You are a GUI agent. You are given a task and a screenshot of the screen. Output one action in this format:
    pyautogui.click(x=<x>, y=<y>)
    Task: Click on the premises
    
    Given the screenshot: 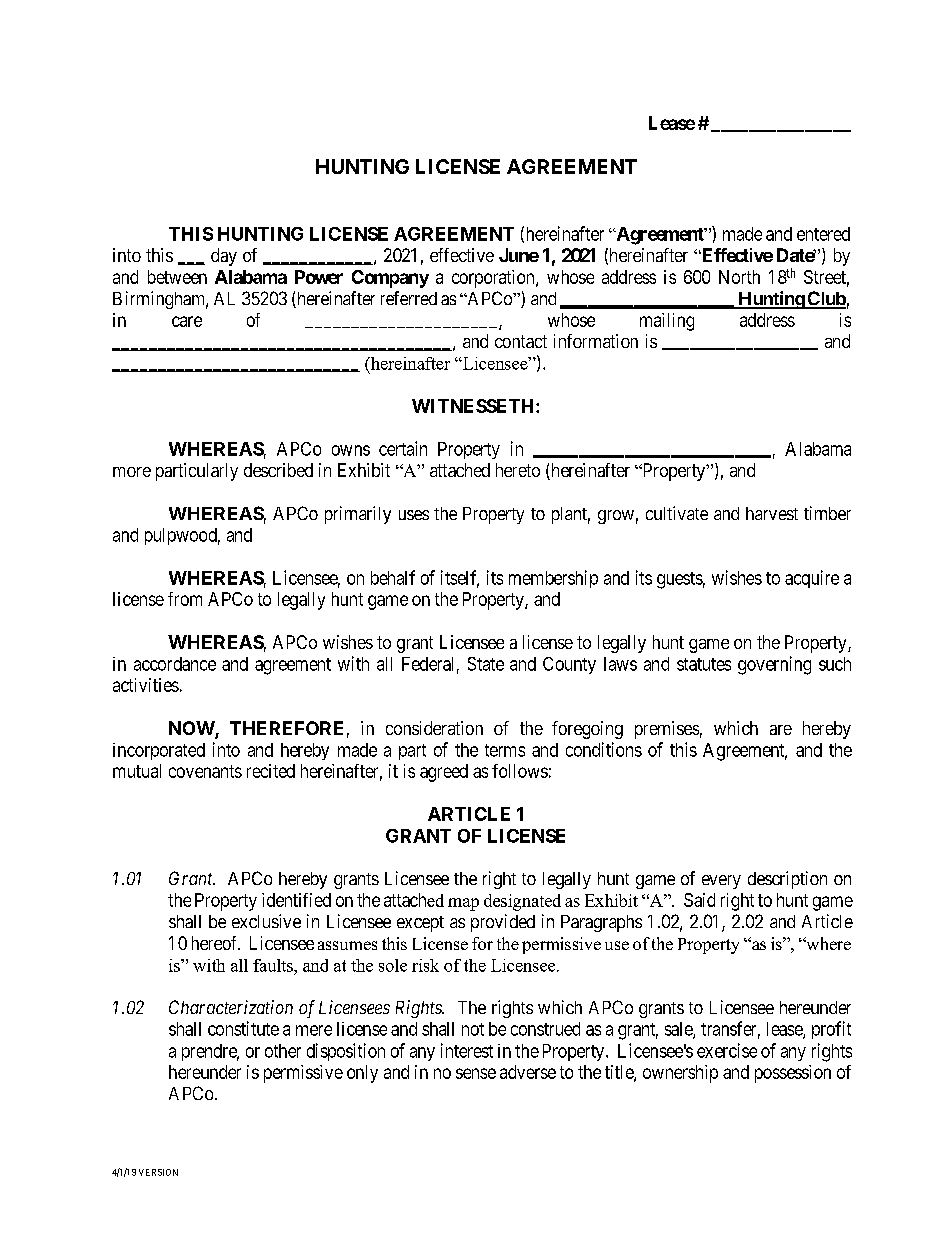 What is the action you would take?
    pyautogui.click(x=667, y=730)
